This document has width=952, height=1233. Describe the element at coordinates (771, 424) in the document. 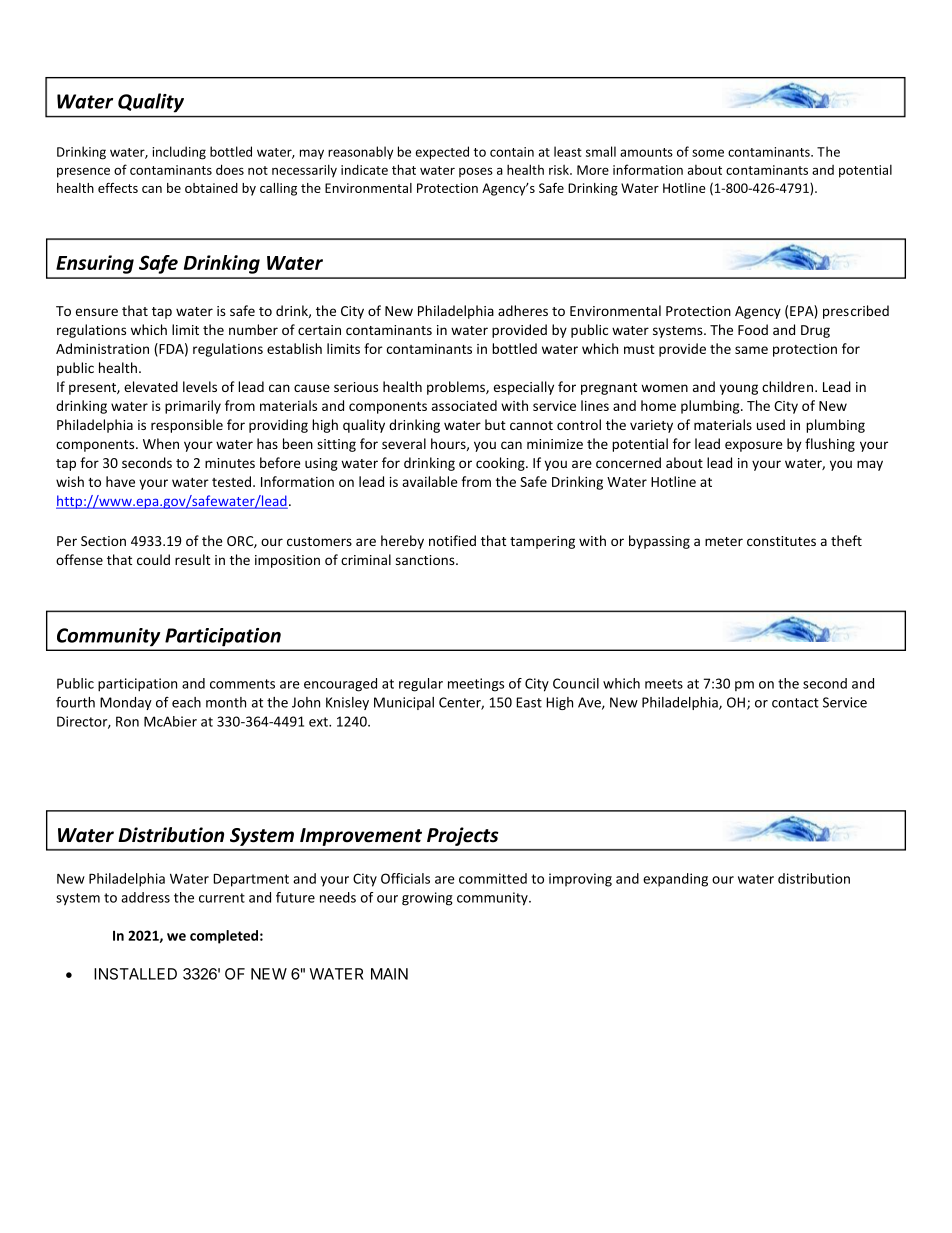

I see `used` at that location.
